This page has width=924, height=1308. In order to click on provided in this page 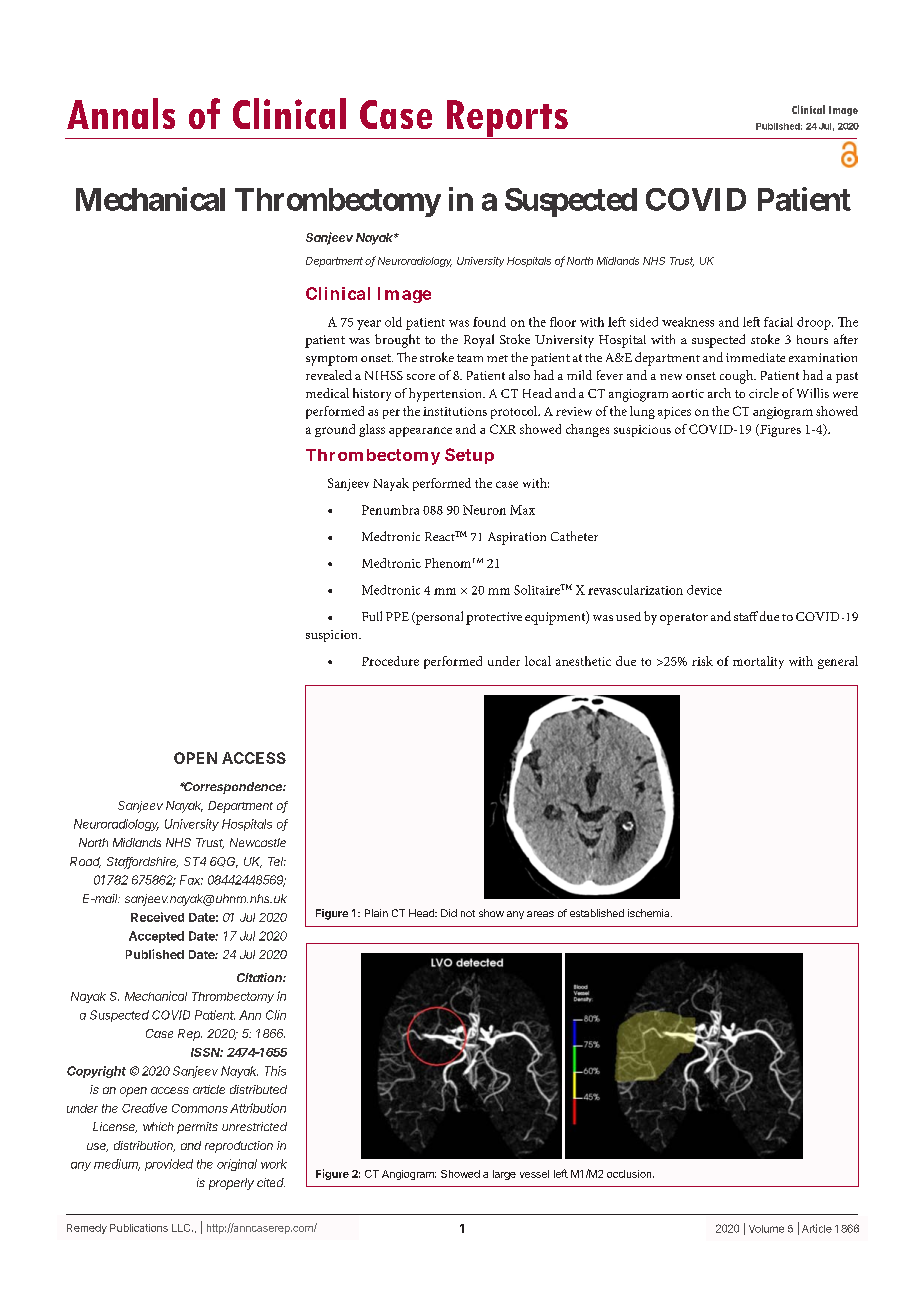, I will do `click(169, 1165)`.
